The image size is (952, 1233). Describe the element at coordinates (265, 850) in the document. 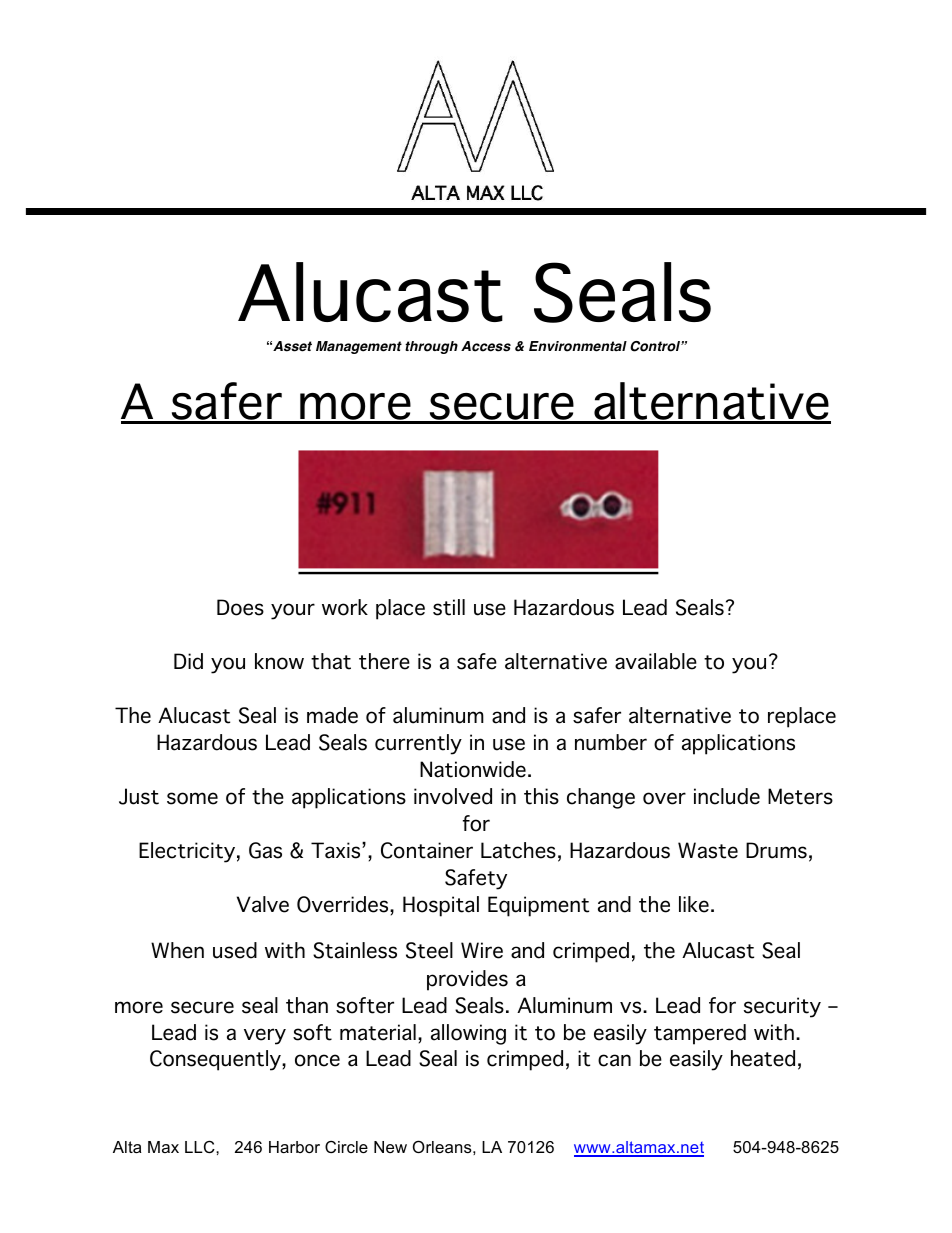

I see `Gas` at that location.
